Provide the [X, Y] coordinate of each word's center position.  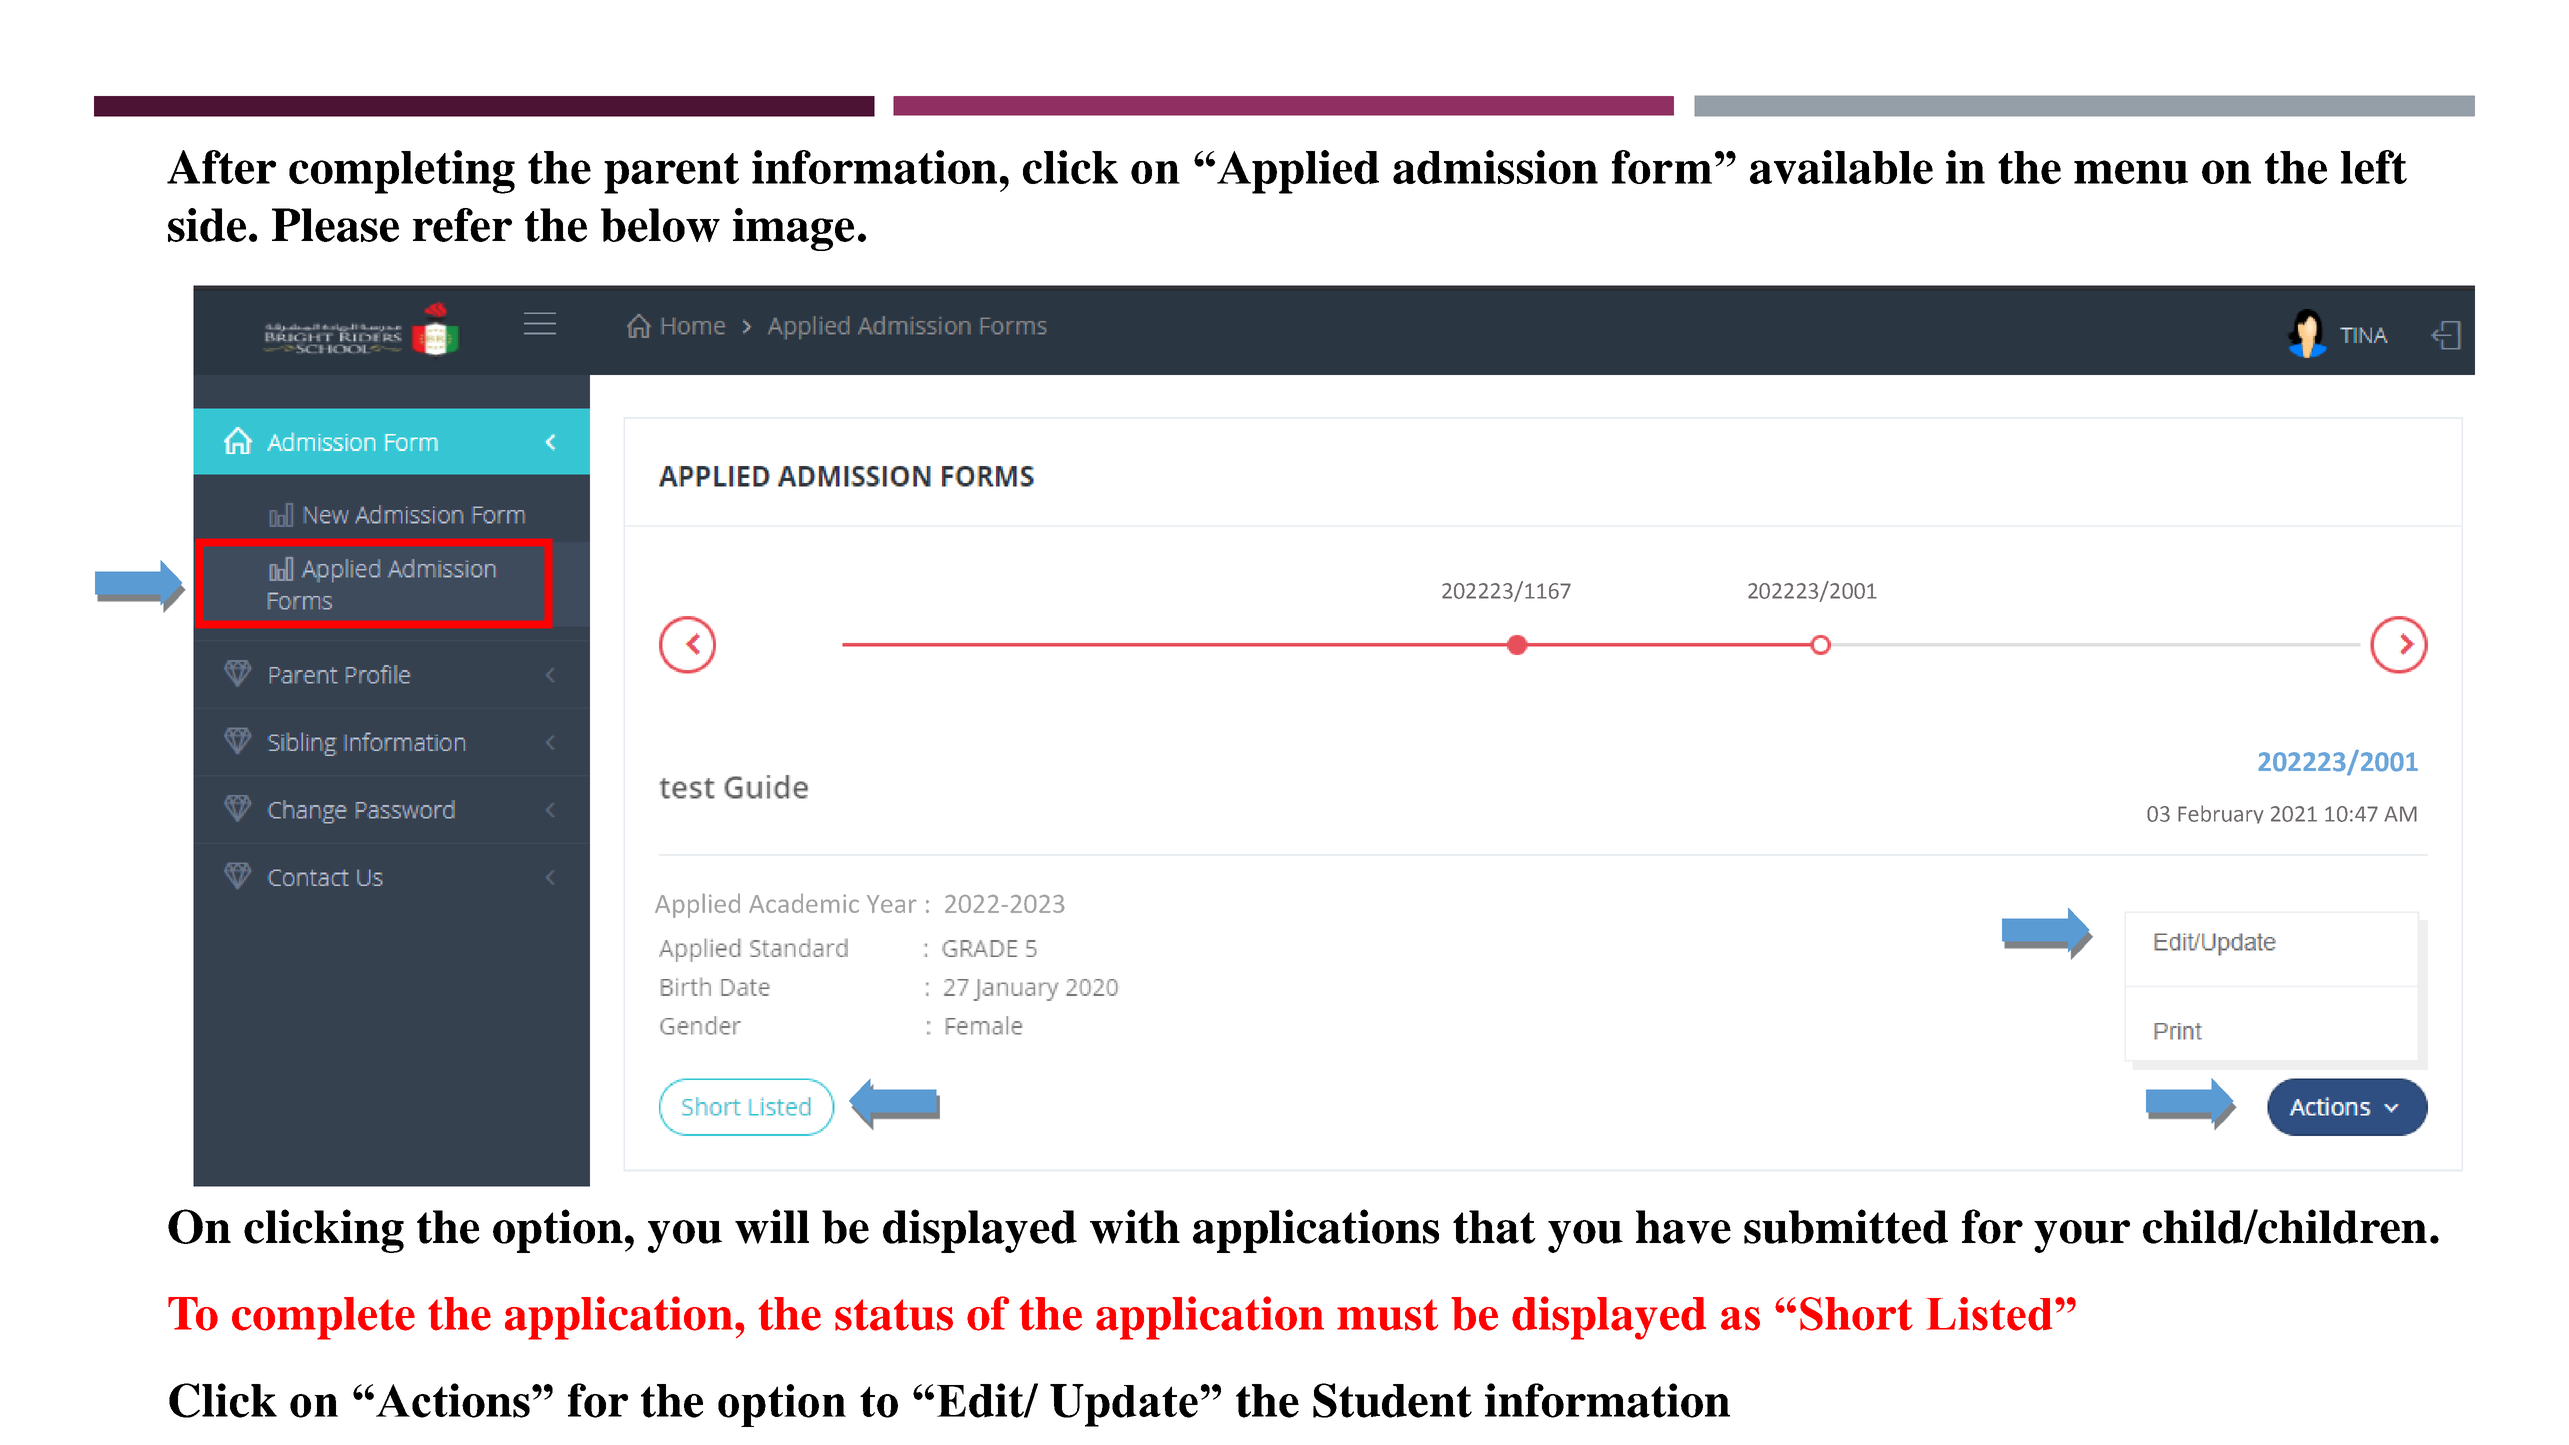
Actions [453, 1400]
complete [323, 1318]
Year [891, 904]
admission [1495, 167]
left [2374, 167]
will [772, 1226]
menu [2131, 172]
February [2220, 814]
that [1494, 1227]
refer [462, 225]
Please [335, 225]
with [1135, 1226]
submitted [1846, 1226]
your [2082, 1236]
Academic [804, 903]
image [793, 229]
